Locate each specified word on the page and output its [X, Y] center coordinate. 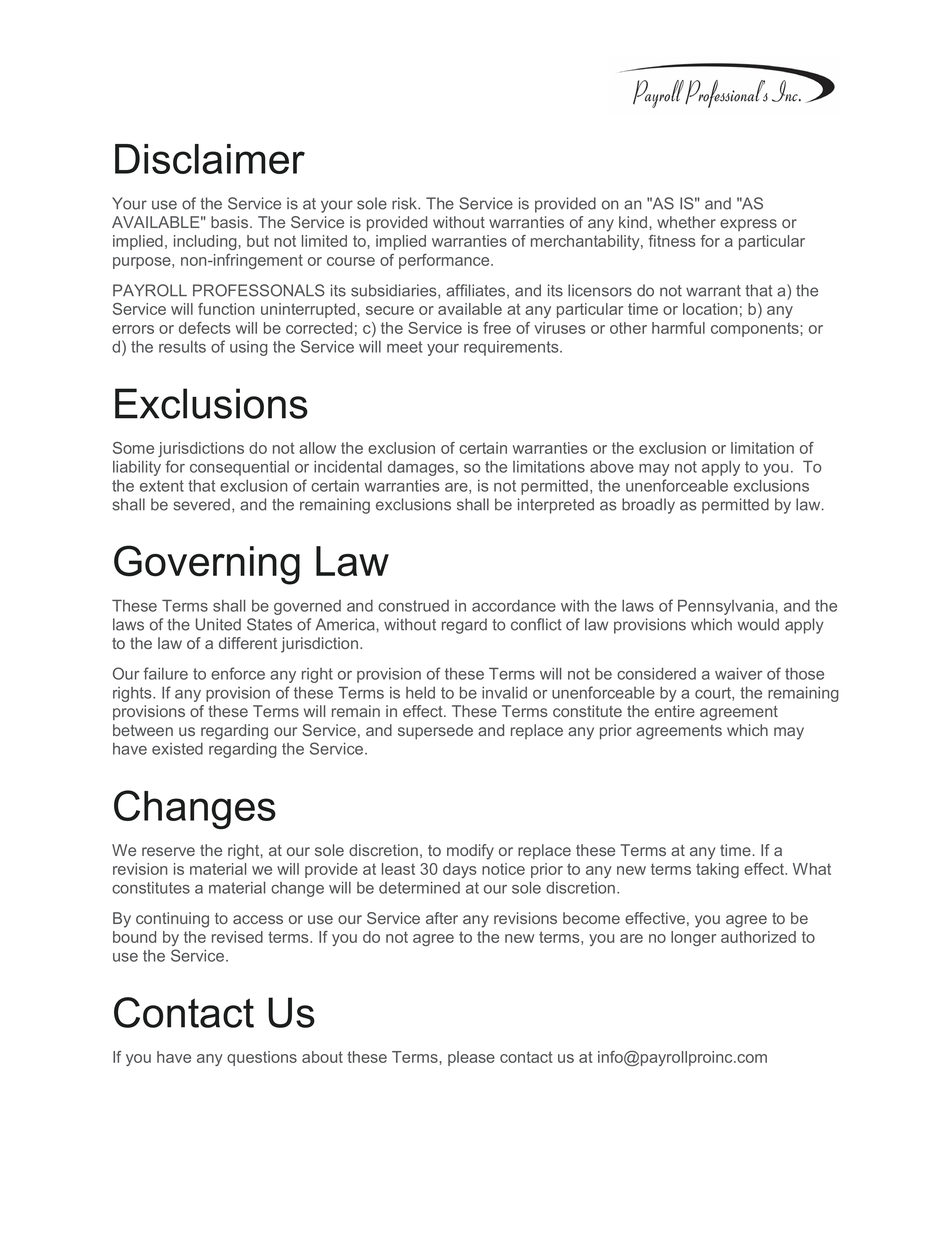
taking [717, 870]
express [748, 225]
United [218, 624]
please [471, 1058]
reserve [168, 851]
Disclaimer [210, 159]
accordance [514, 606]
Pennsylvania [727, 607]
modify [470, 852]
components [755, 329]
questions [262, 1058]
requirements [512, 348]
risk [405, 203]
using [249, 348]
